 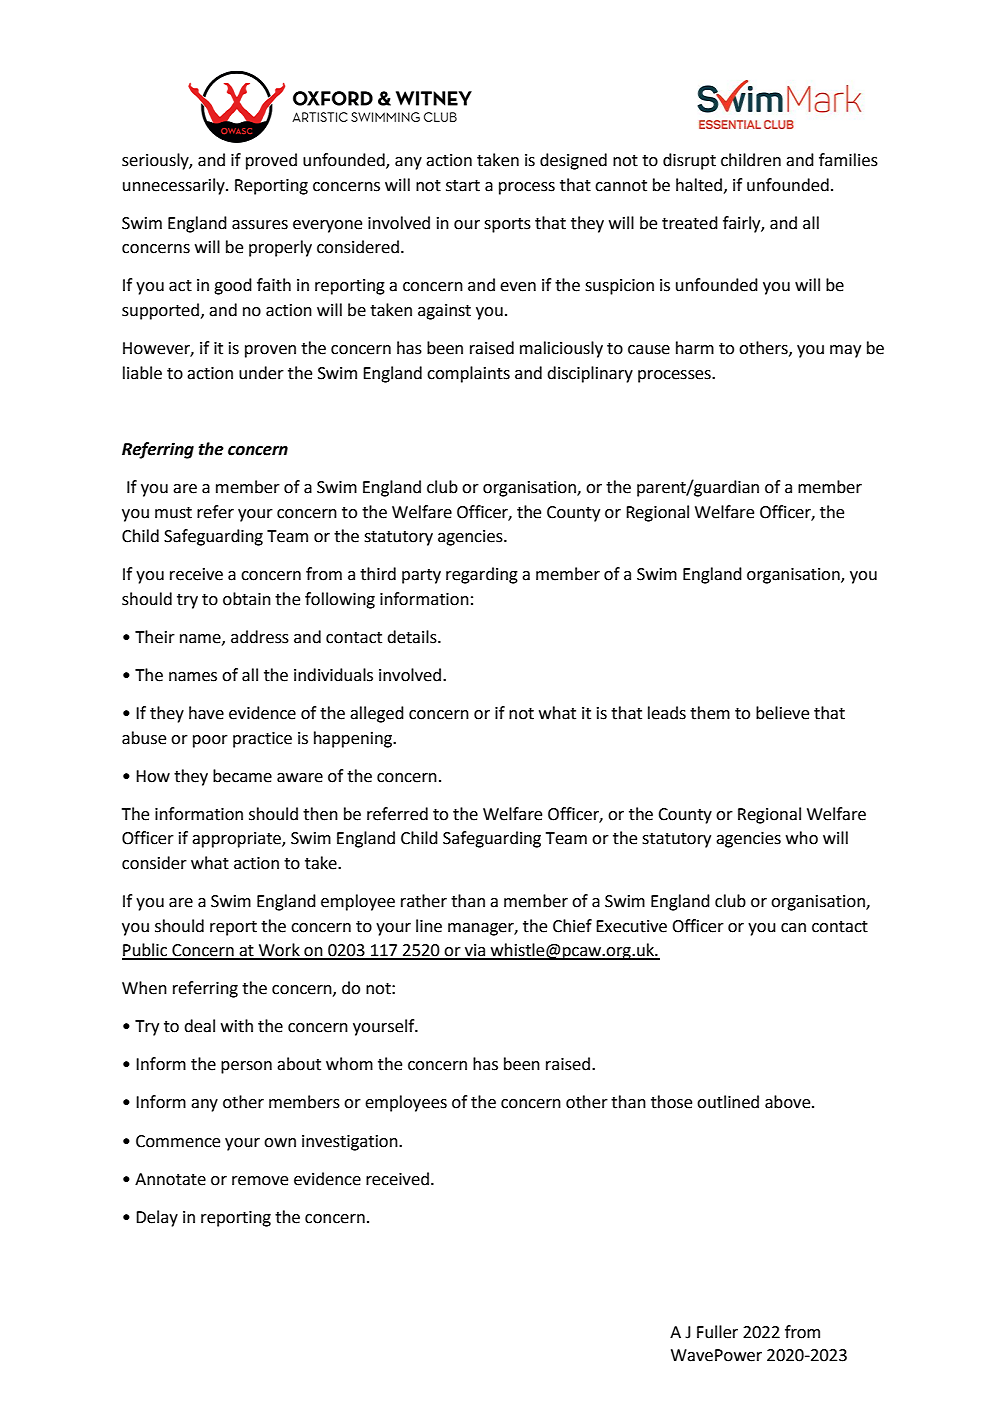 What do you see at coordinates (468, 374) in the screenshot?
I see `complaints` at bounding box center [468, 374].
